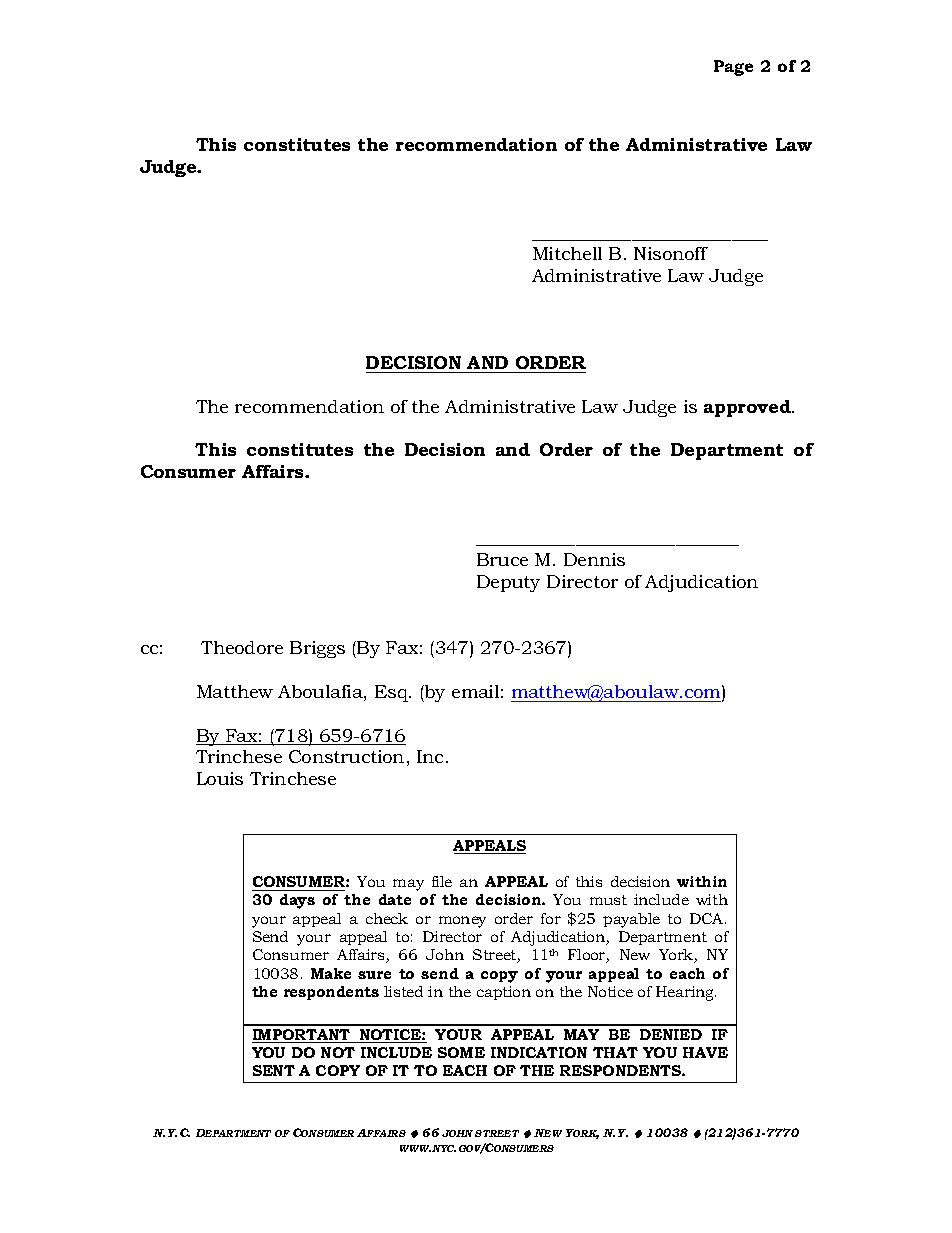 This screenshot has height=1233, width=952. Describe the element at coordinates (302, 1036) in the screenshot. I see `IMPORTANT` at that location.
